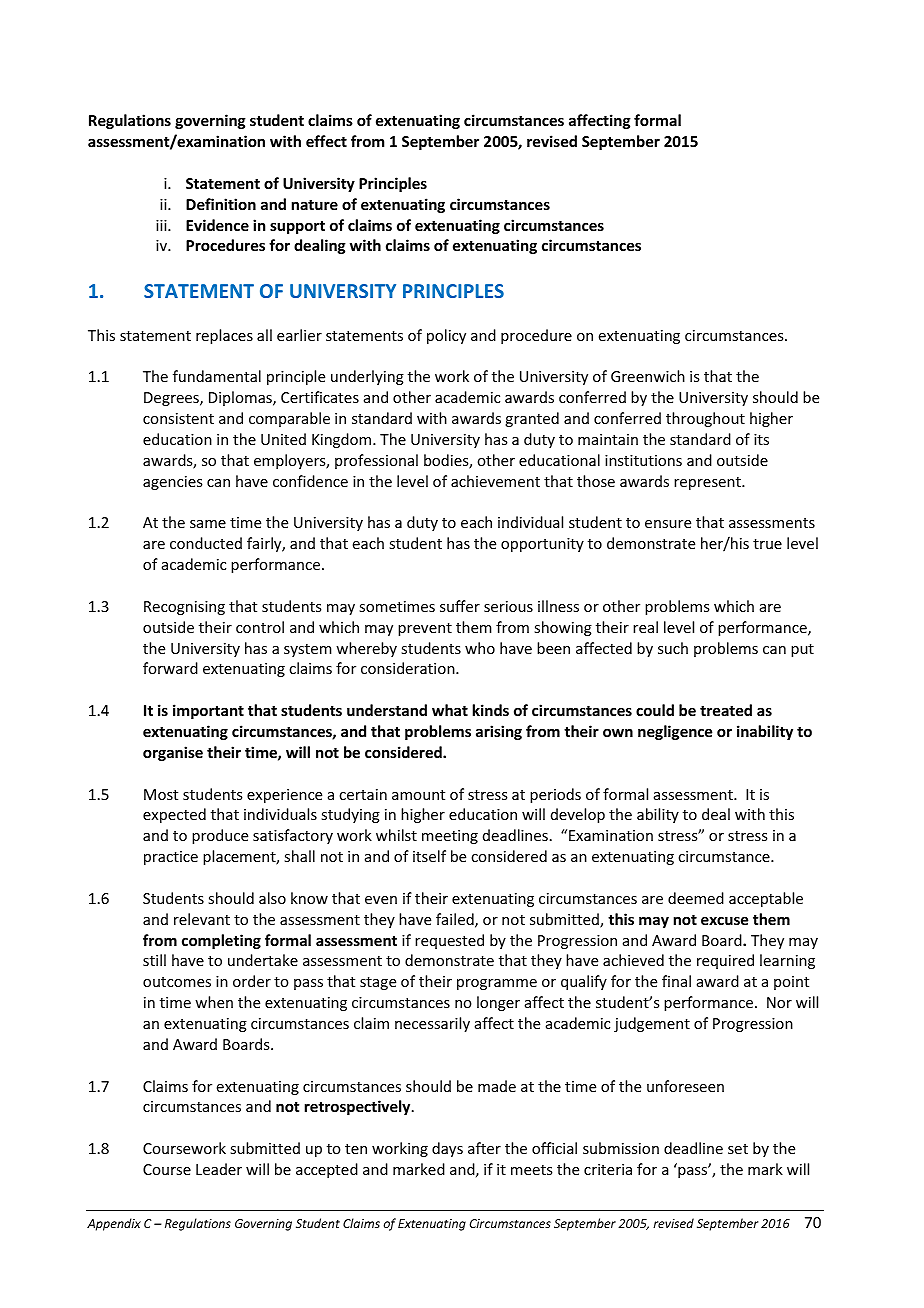 The height and width of the document is (1308, 924). What do you see at coordinates (221, 204) in the document?
I see `Definition` at bounding box center [221, 204].
